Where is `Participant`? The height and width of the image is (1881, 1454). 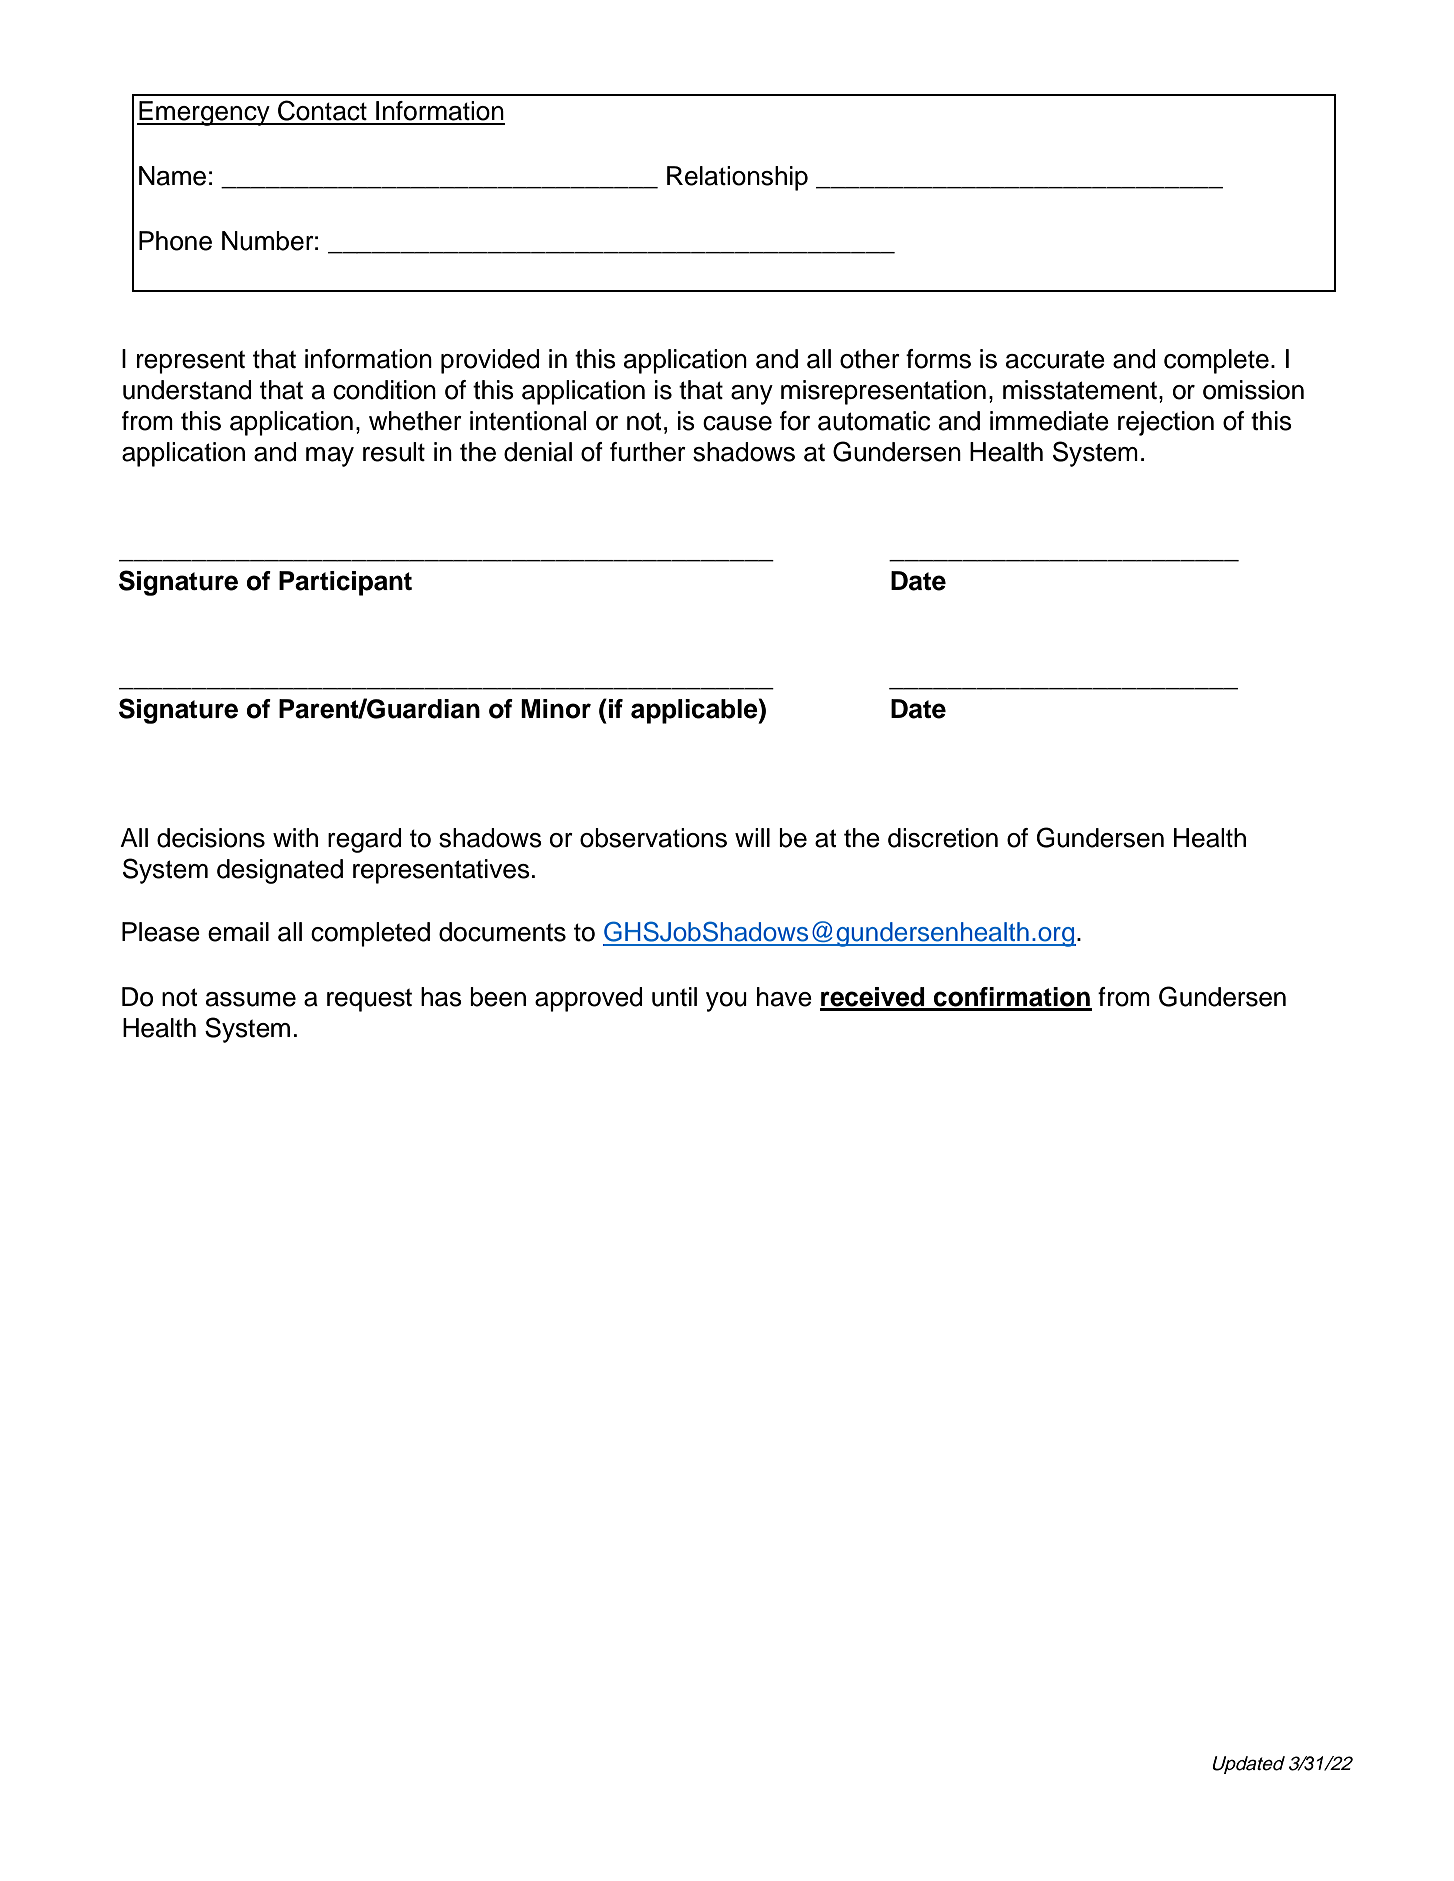
Participant is located at coordinates (345, 583).
